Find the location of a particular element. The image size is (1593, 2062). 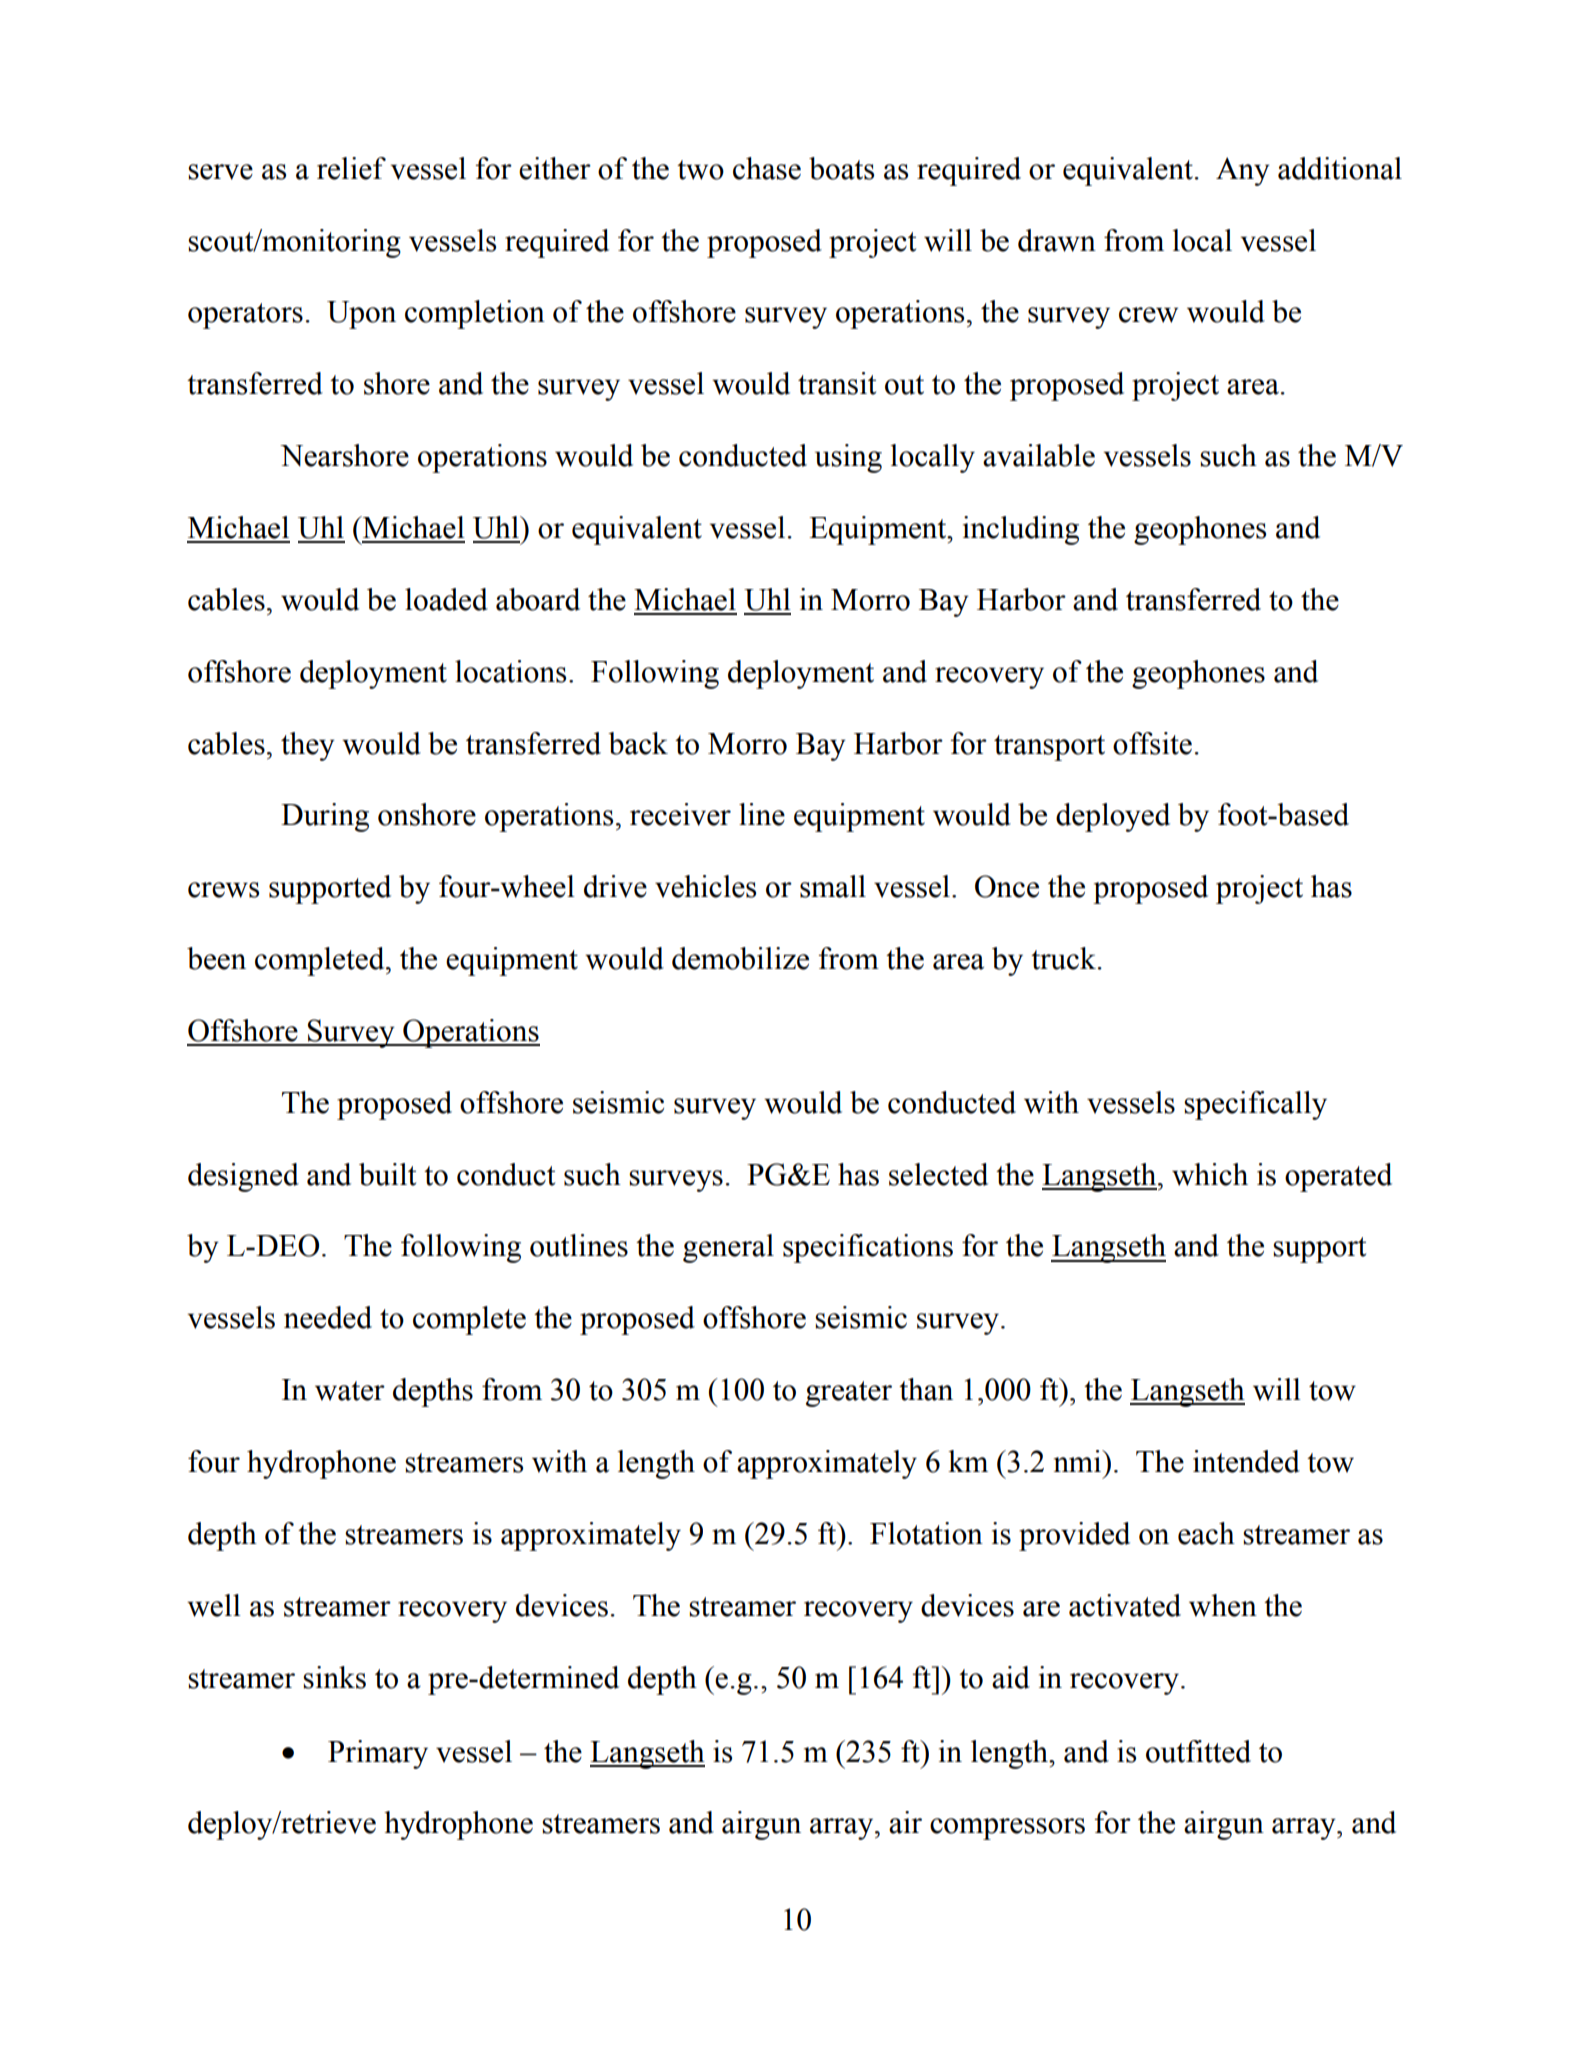

using is located at coordinates (848, 458).
